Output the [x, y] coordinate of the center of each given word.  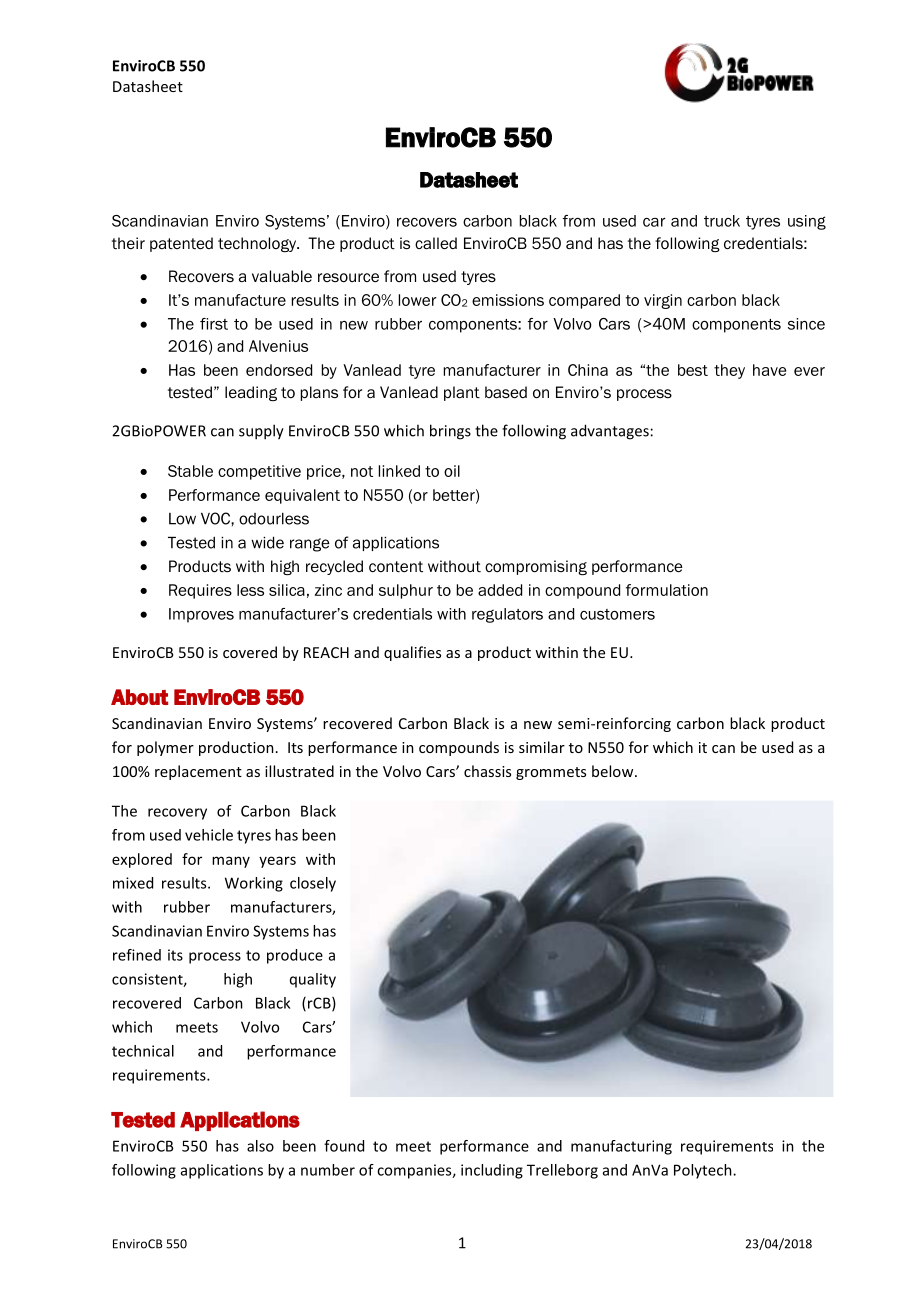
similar [542, 747]
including [492, 1171]
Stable [190, 471]
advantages [610, 432]
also [260, 1146]
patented [181, 244]
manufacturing [621, 1147]
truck [722, 221]
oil [452, 471]
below [614, 771]
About [139, 697]
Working [254, 884]
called [436, 243]
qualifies [412, 653]
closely [313, 884]
